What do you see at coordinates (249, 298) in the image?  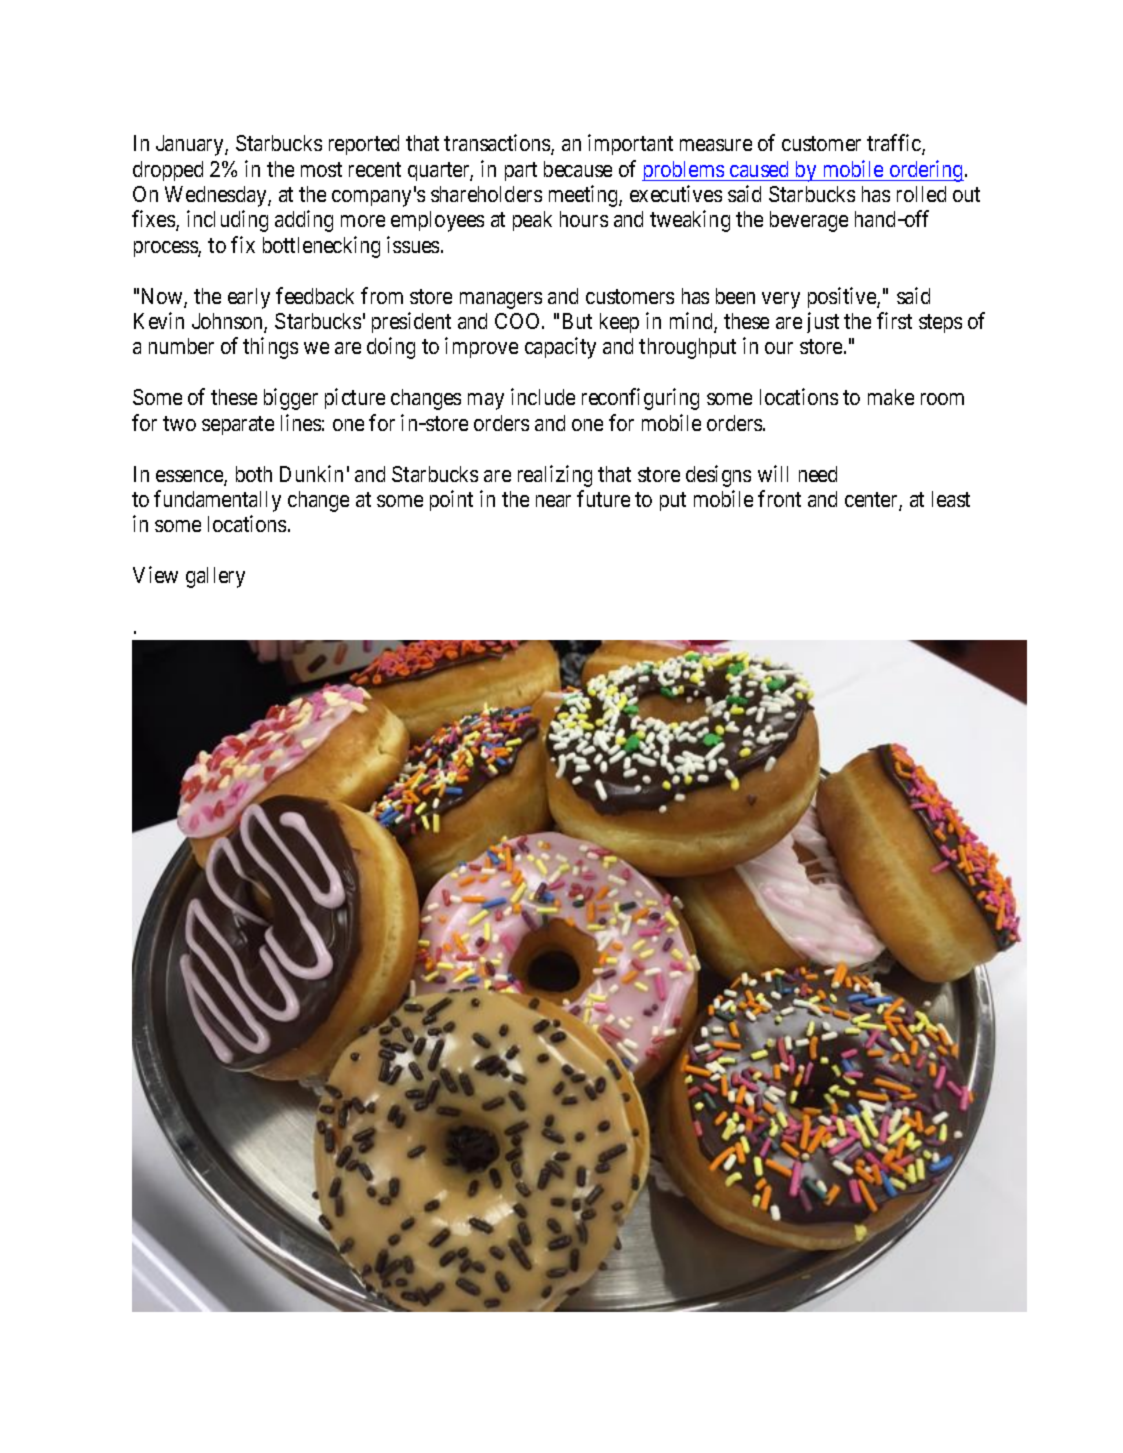 I see `early` at bounding box center [249, 298].
